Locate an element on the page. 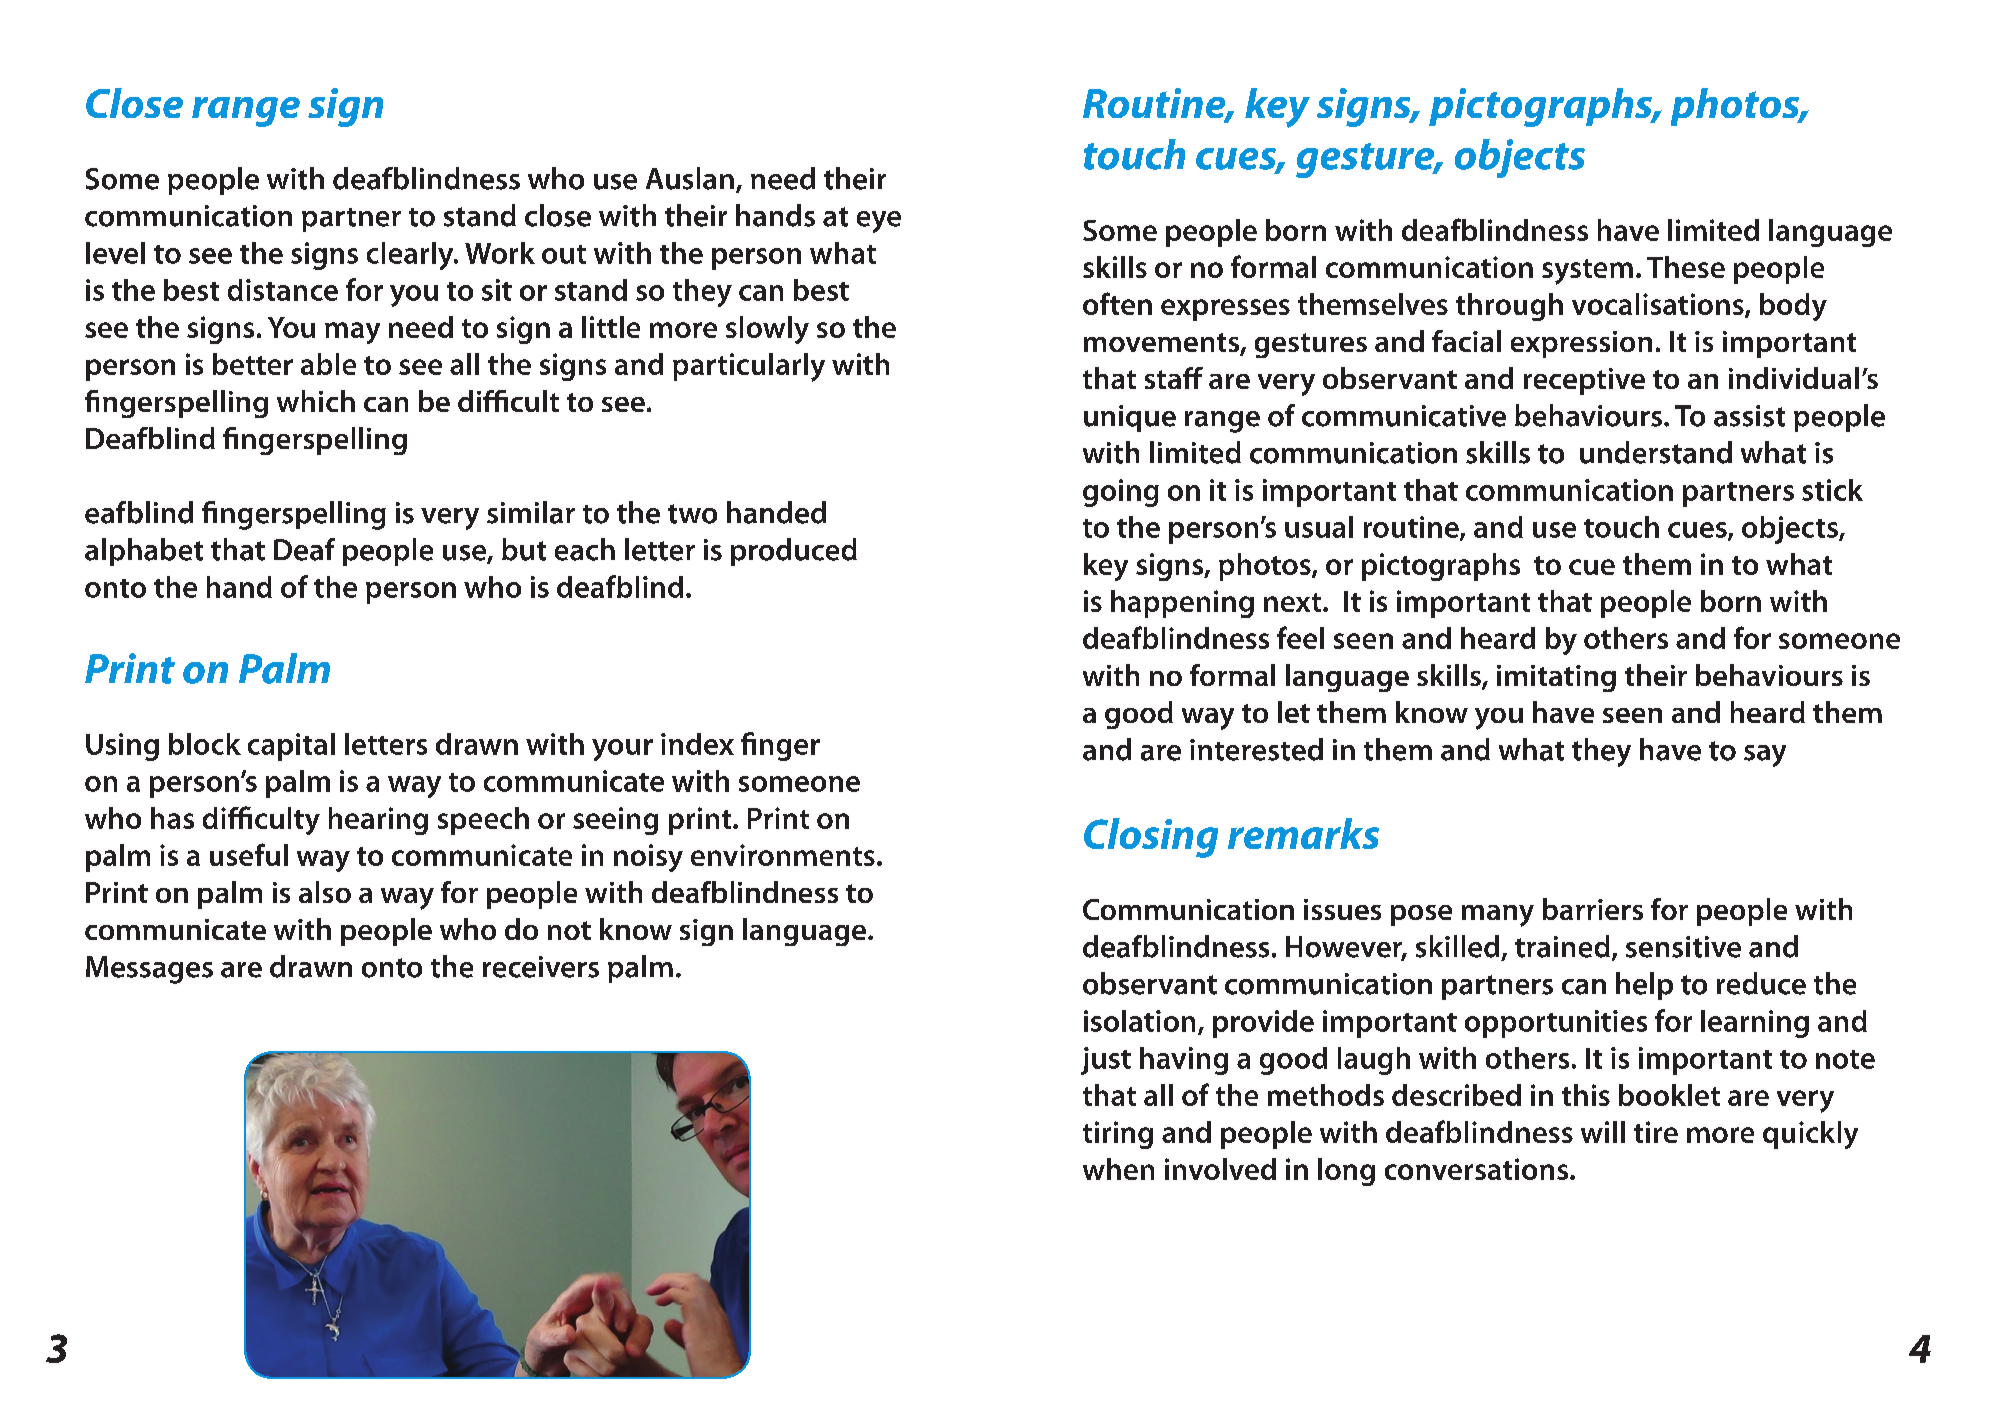  stick is located at coordinates (1832, 490).
